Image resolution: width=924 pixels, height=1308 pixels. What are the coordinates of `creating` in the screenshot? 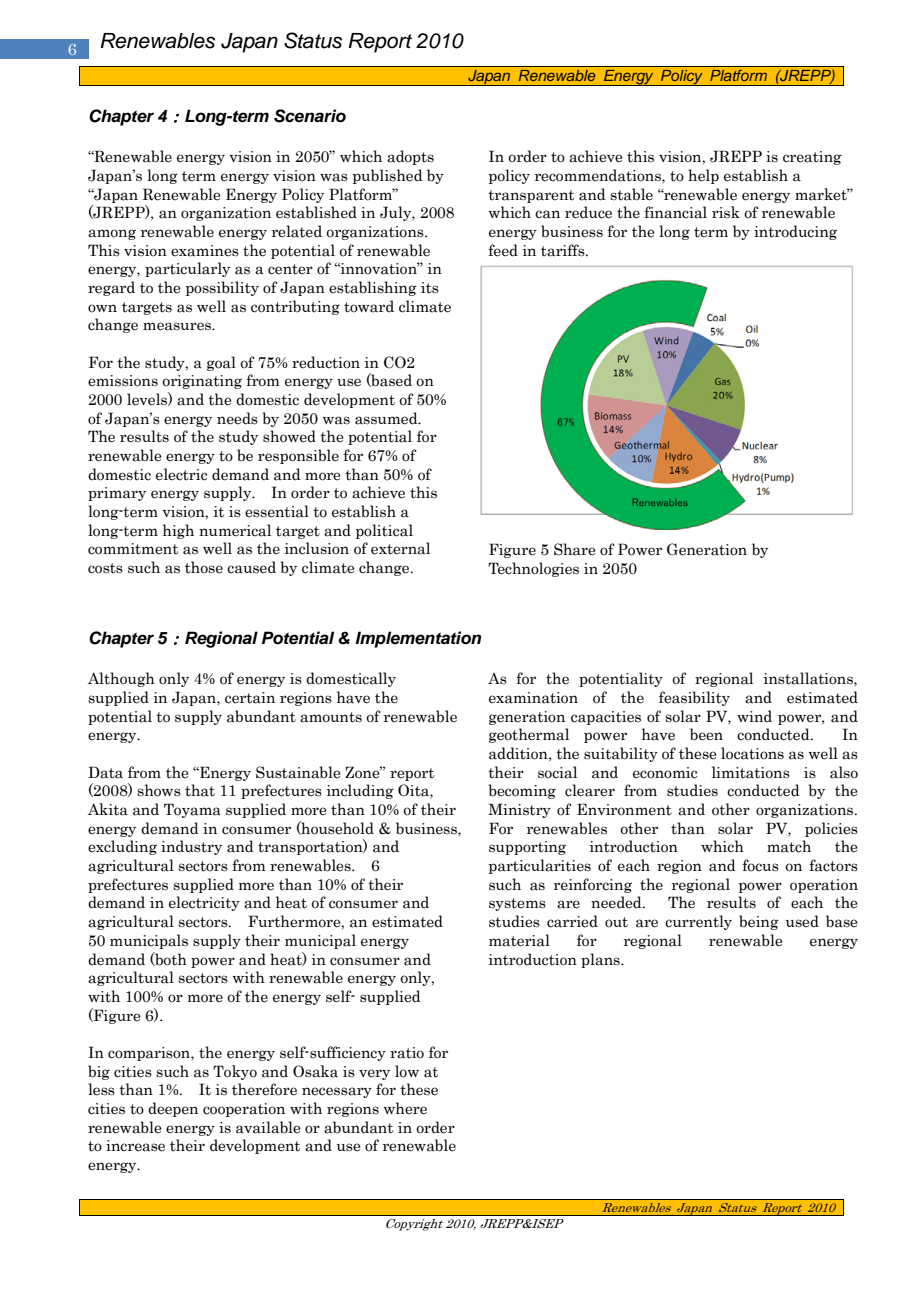 It's located at (812, 158).
